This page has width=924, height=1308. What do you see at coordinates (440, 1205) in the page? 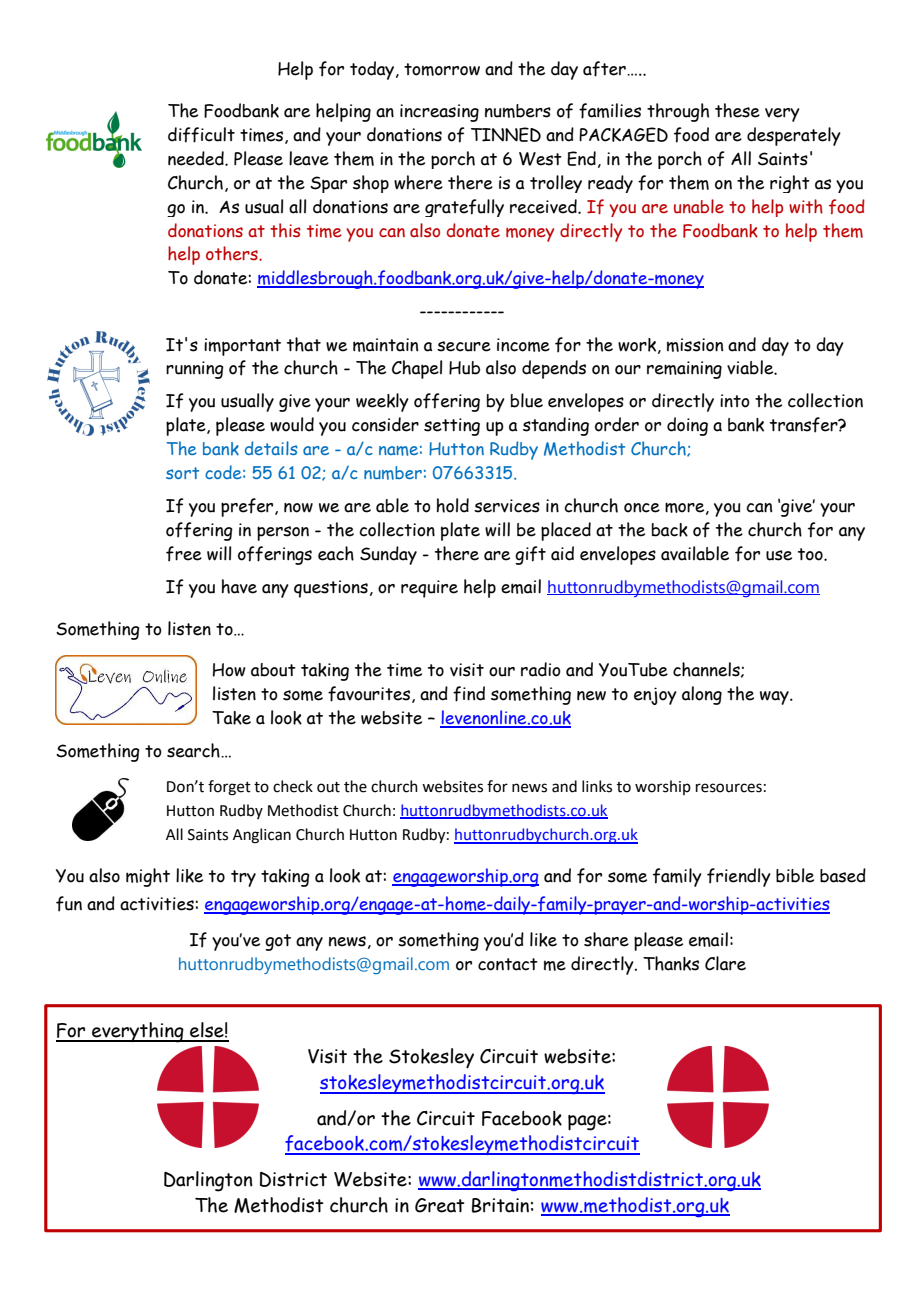
I see `Great` at bounding box center [440, 1205].
